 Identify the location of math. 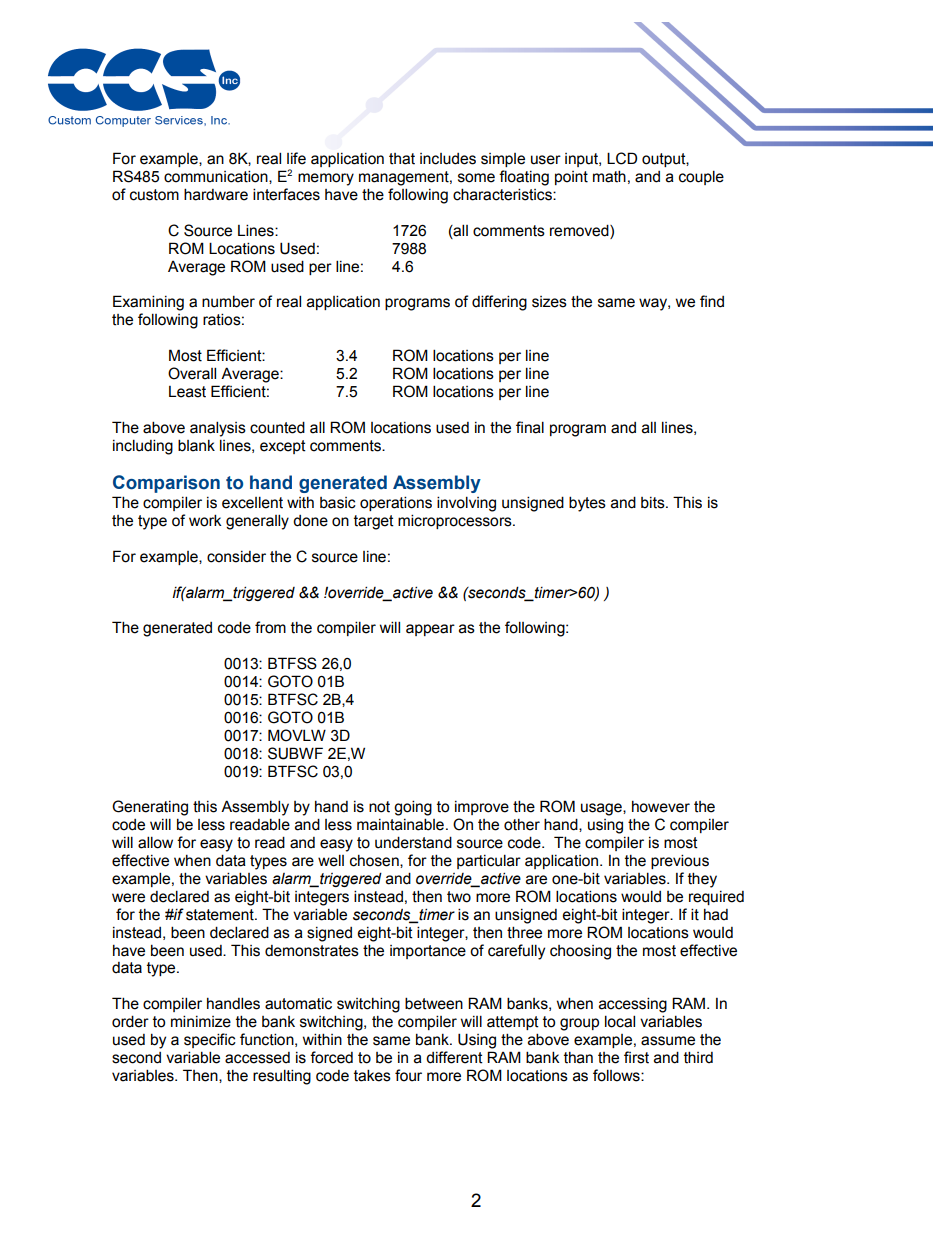
(609, 176).
